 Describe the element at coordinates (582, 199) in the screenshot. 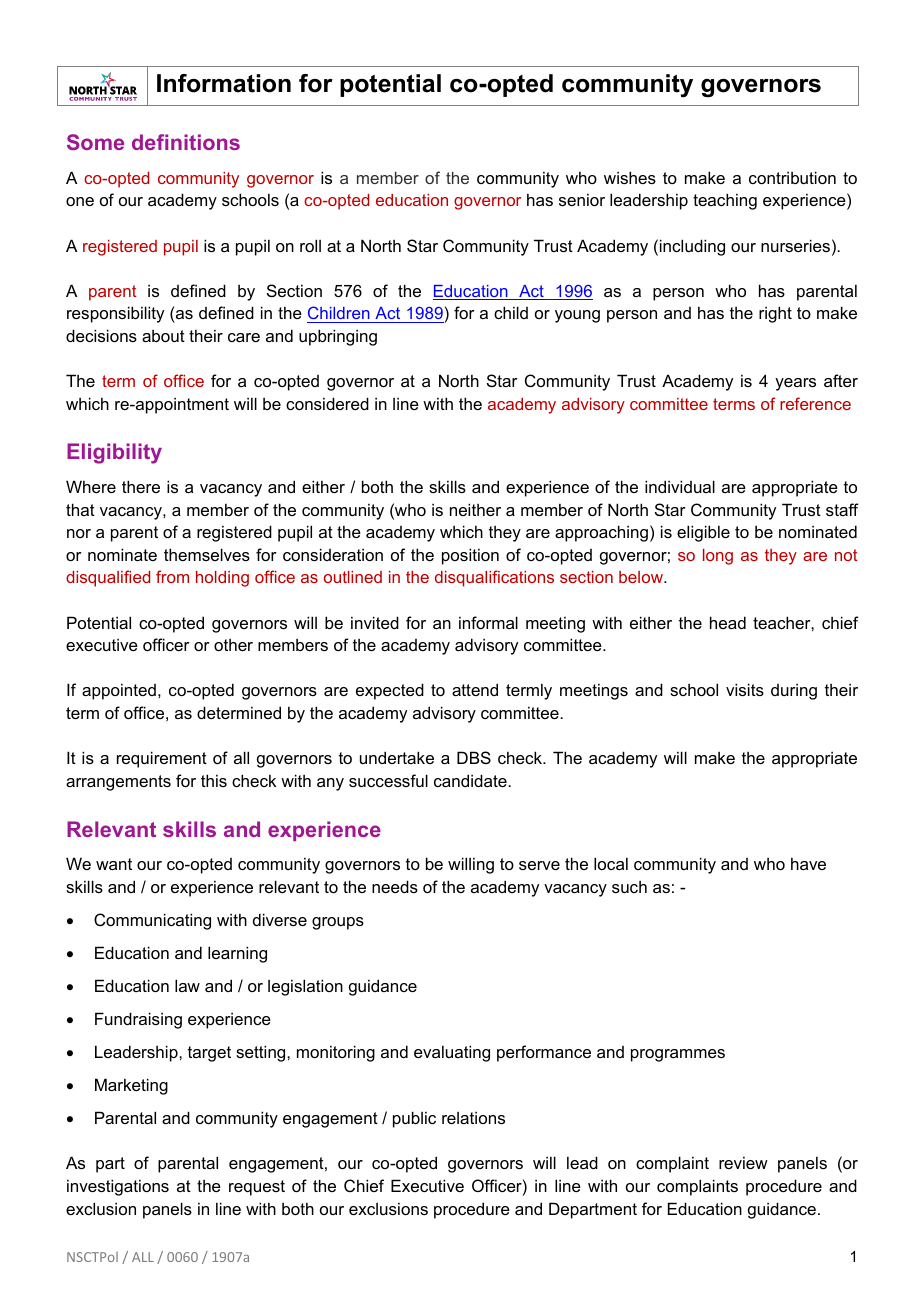

I see `senior` at that location.
